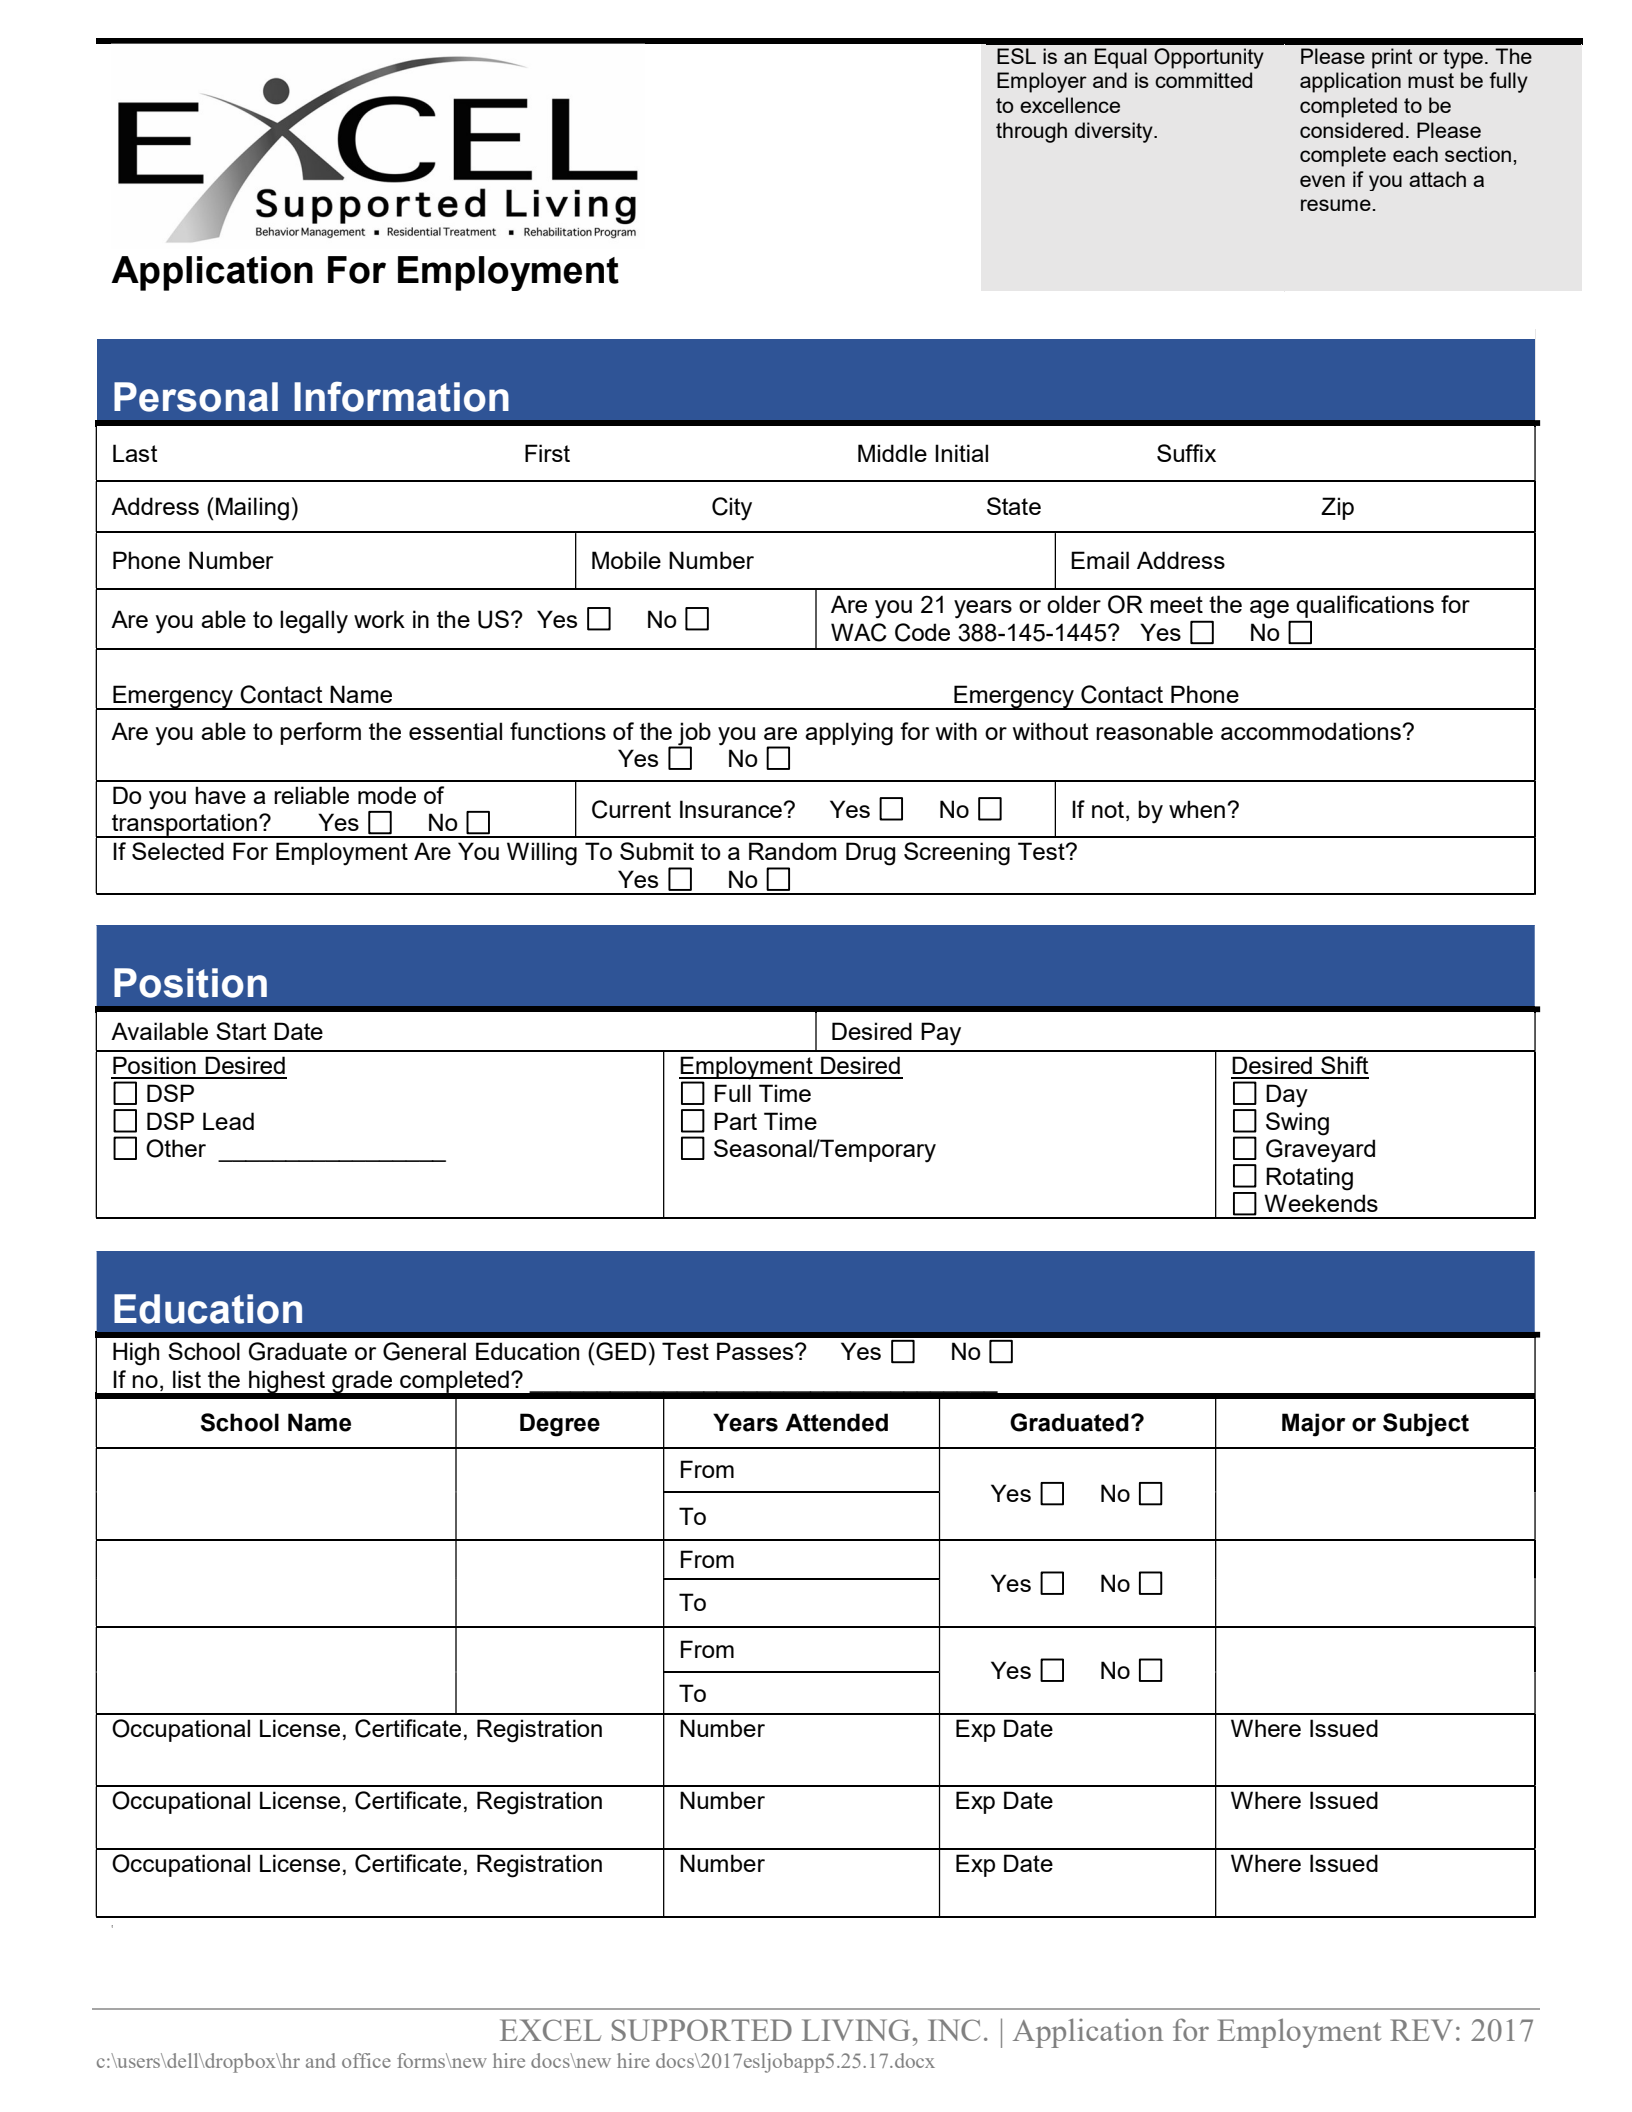 This screenshot has width=1632, height=2112. I want to click on through, so click(1031, 132).
